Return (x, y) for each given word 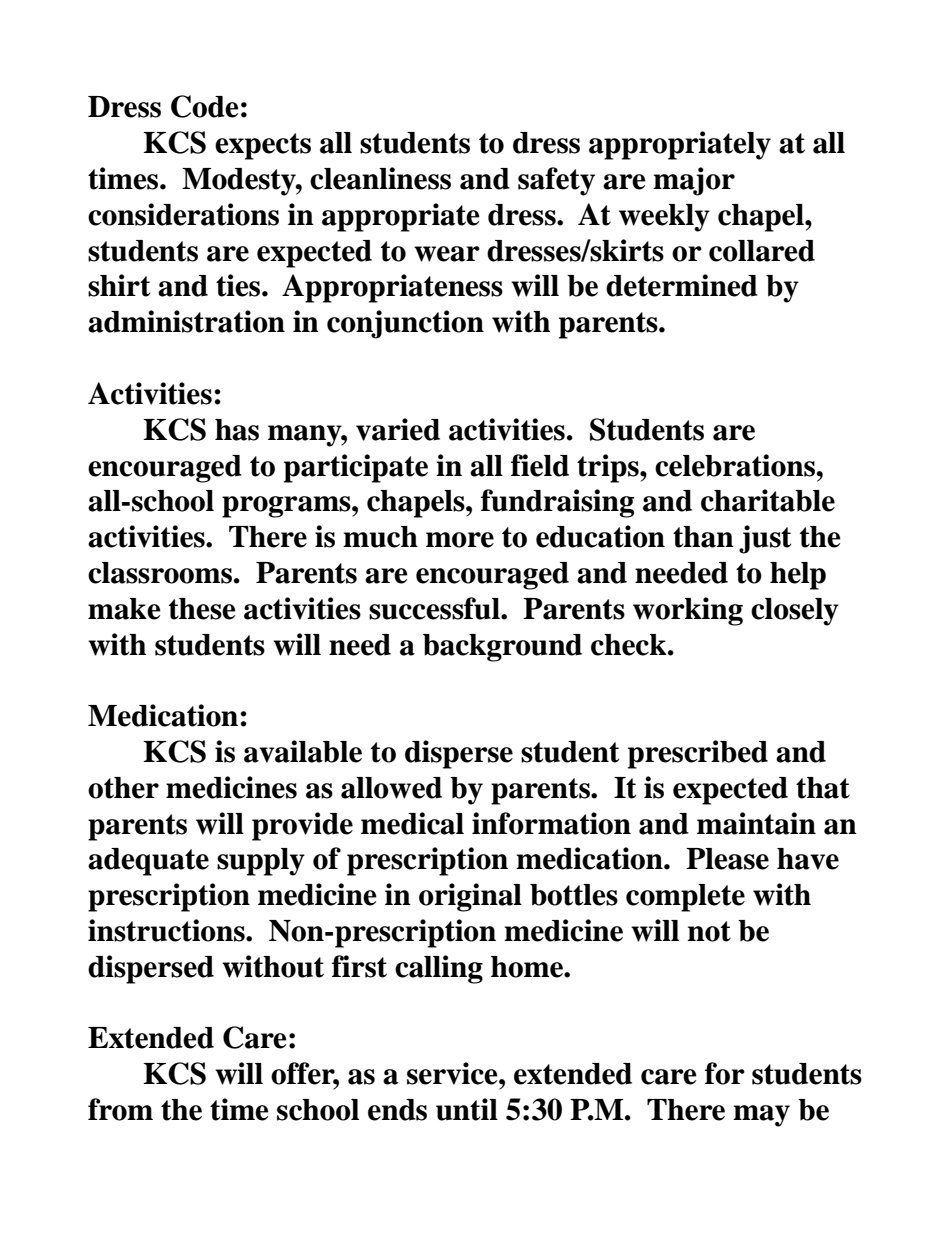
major (694, 181)
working (688, 611)
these (202, 609)
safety (556, 181)
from (120, 1109)
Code (205, 106)
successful (435, 608)
